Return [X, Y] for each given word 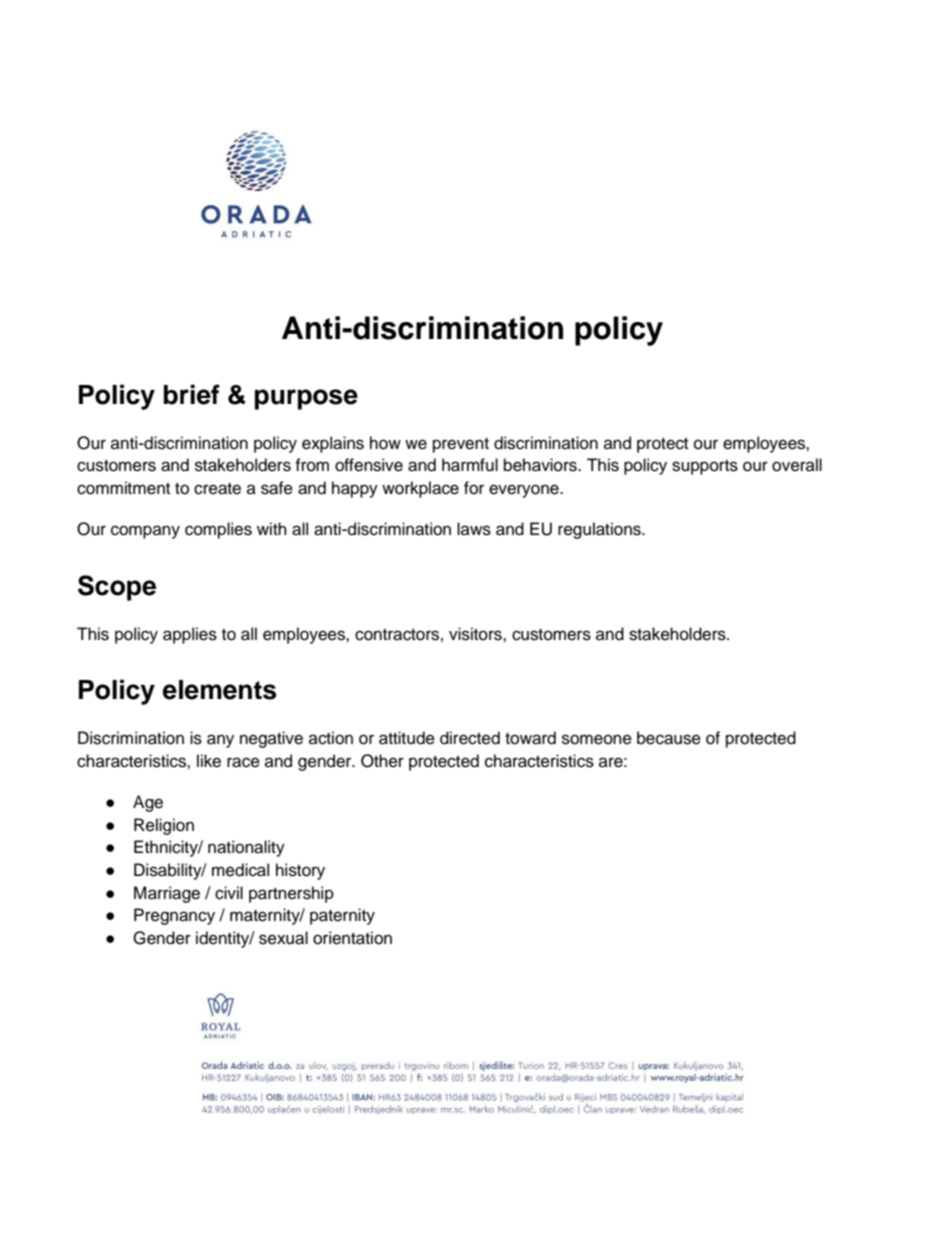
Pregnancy [174, 916]
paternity [342, 916]
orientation [352, 938]
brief [192, 394]
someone [597, 739]
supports [705, 467]
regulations [600, 530]
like [209, 761]
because [669, 738]
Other [382, 761]
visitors [476, 634]
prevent [461, 445]
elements [219, 690]
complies [218, 530]
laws [474, 529]
